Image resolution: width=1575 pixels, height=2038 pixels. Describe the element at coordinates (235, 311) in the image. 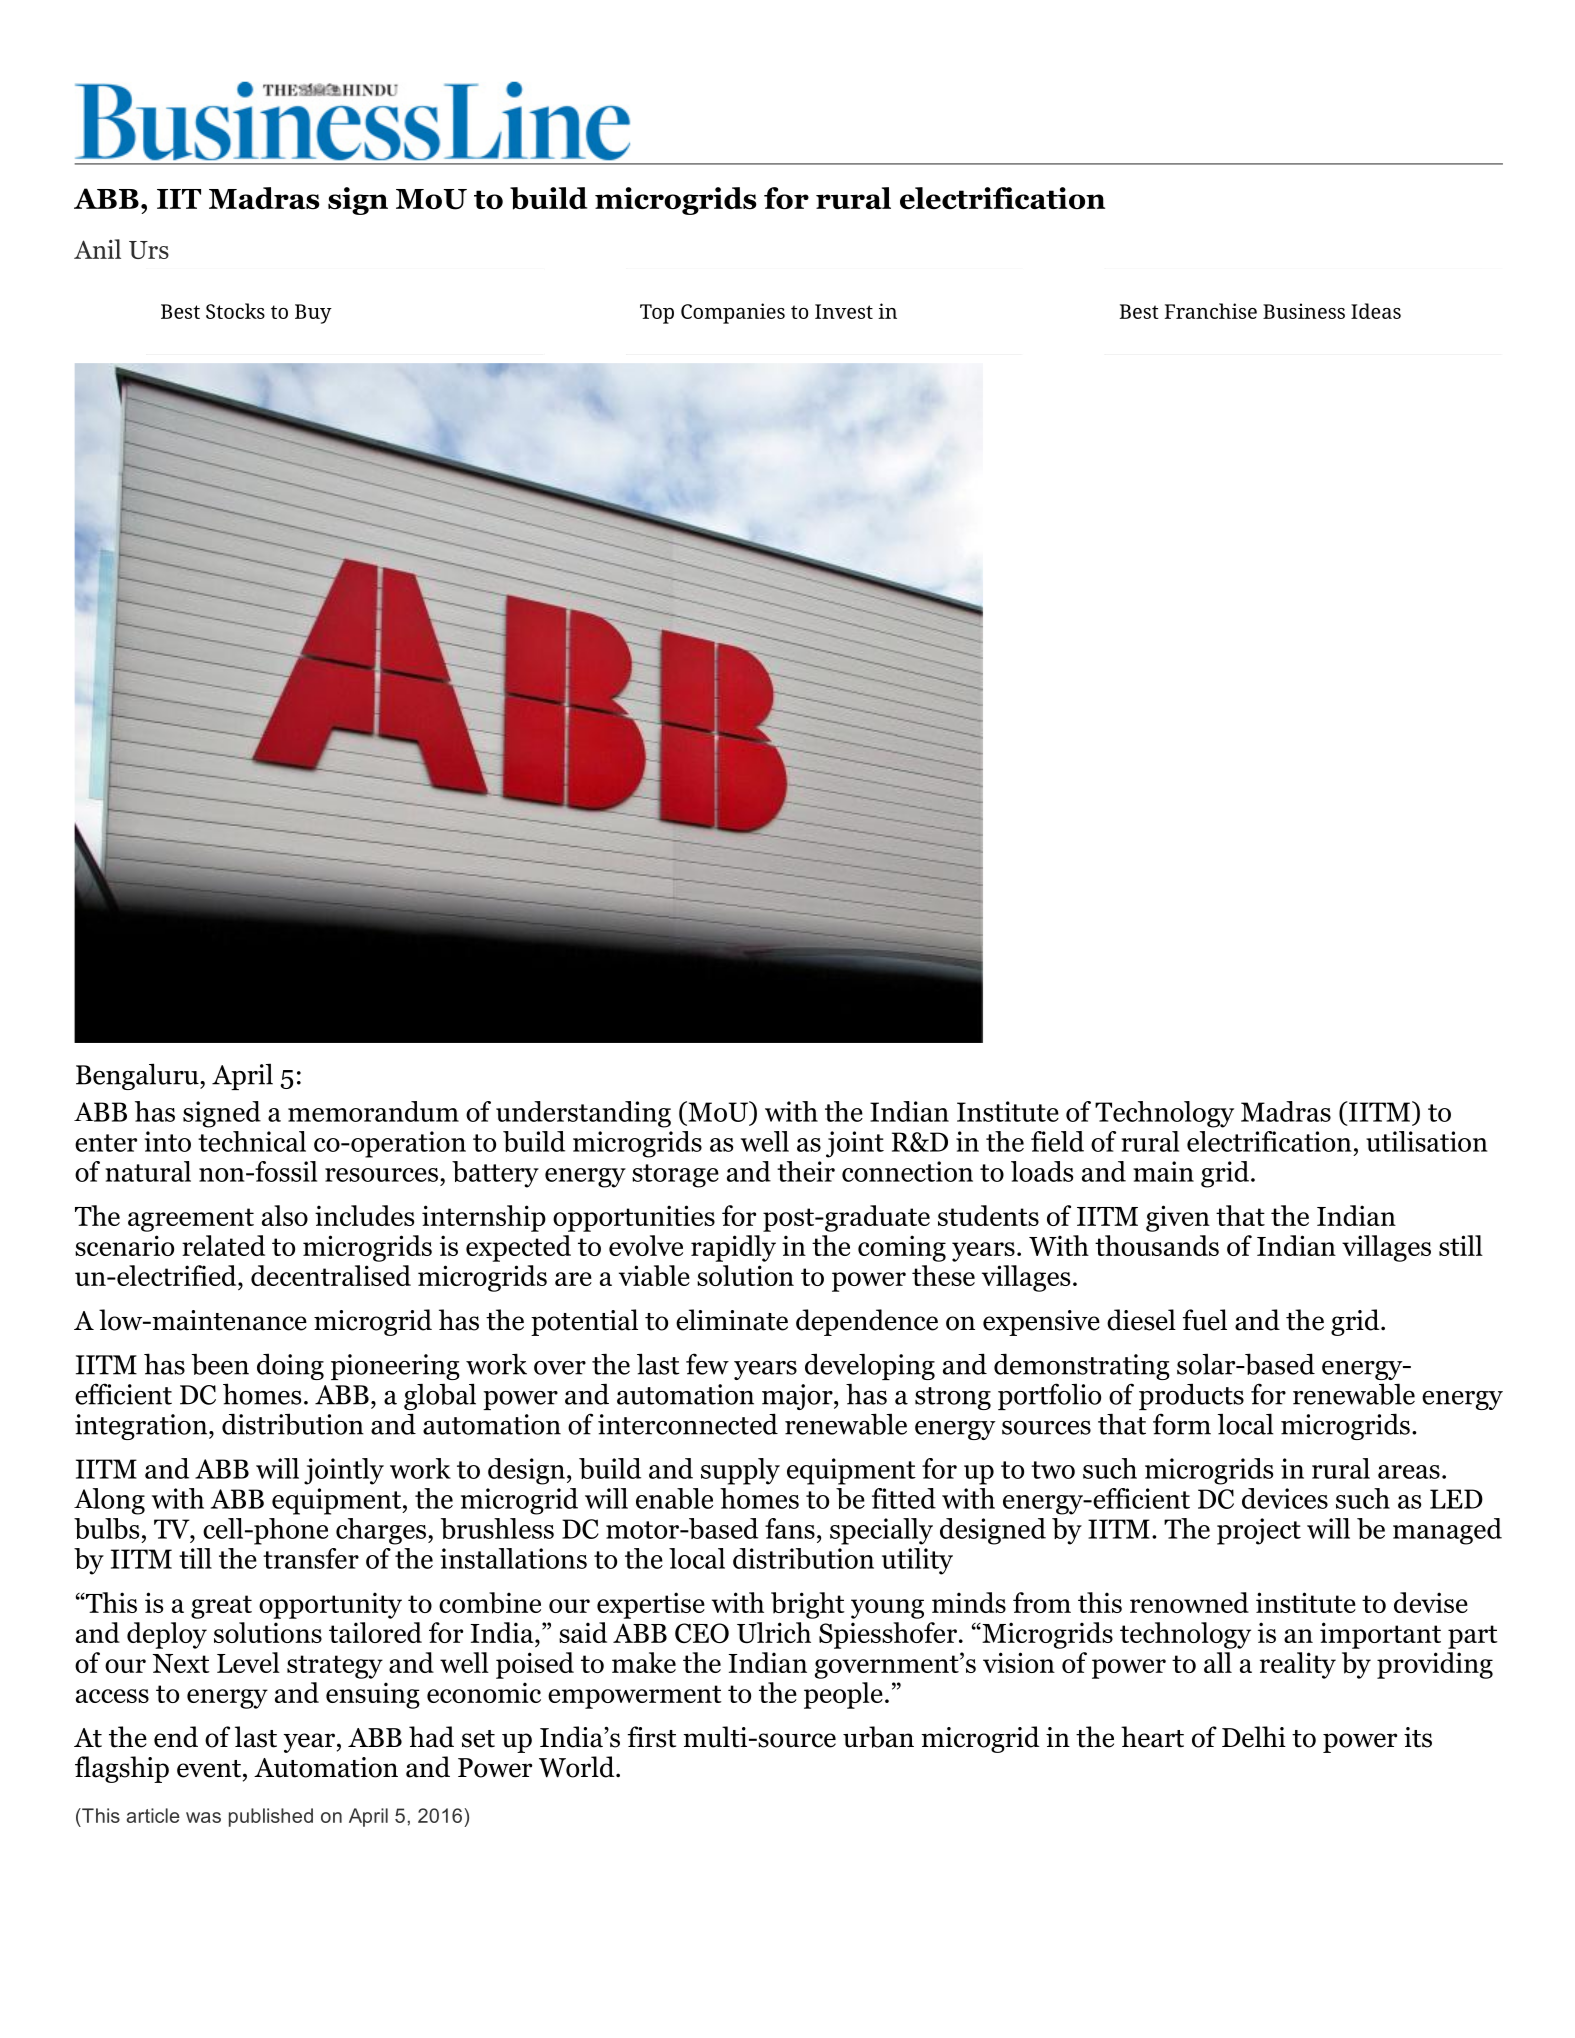

I see `Stocks` at that location.
